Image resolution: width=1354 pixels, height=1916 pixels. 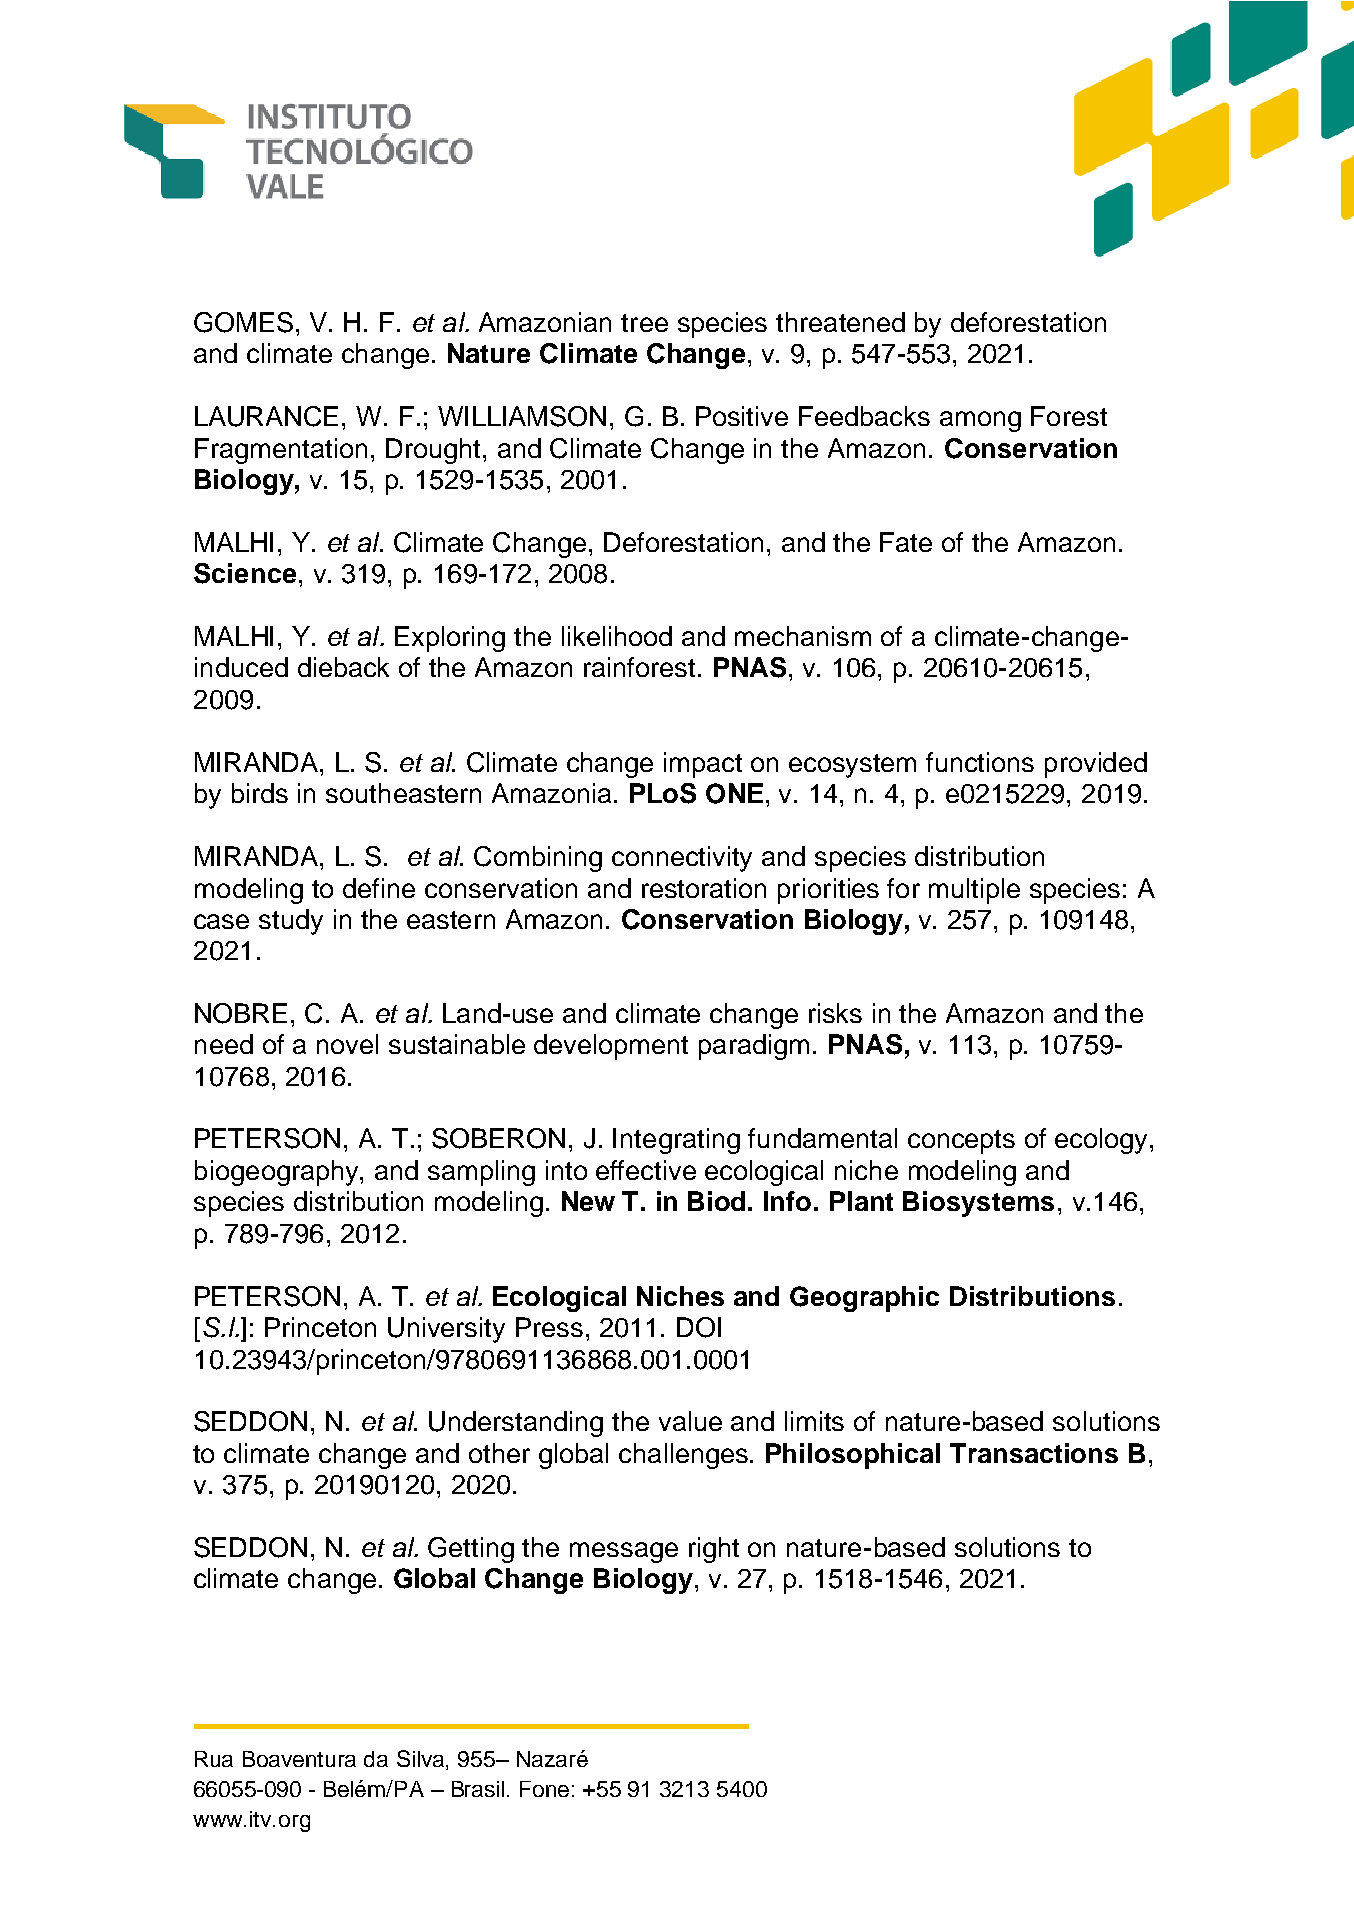 What do you see at coordinates (611, 1047) in the screenshot?
I see `development` at bounding box center [611, 1047].
